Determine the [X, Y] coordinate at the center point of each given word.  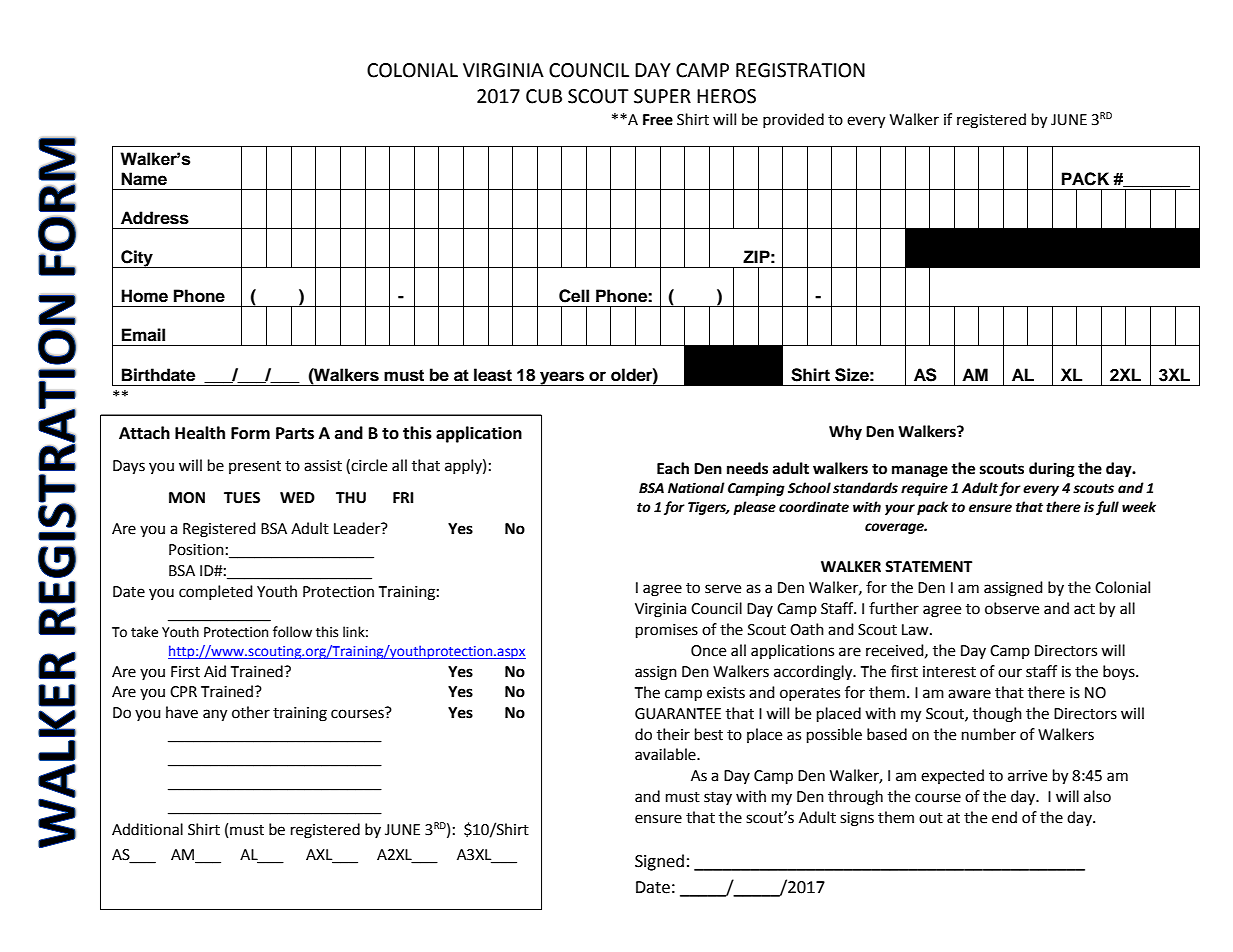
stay [718, 798]
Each [673, 468]
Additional [147, 829]
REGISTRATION [800, 70]
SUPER [662, 96]
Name [144, 179]
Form [250, 433]
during [1052, 470]
